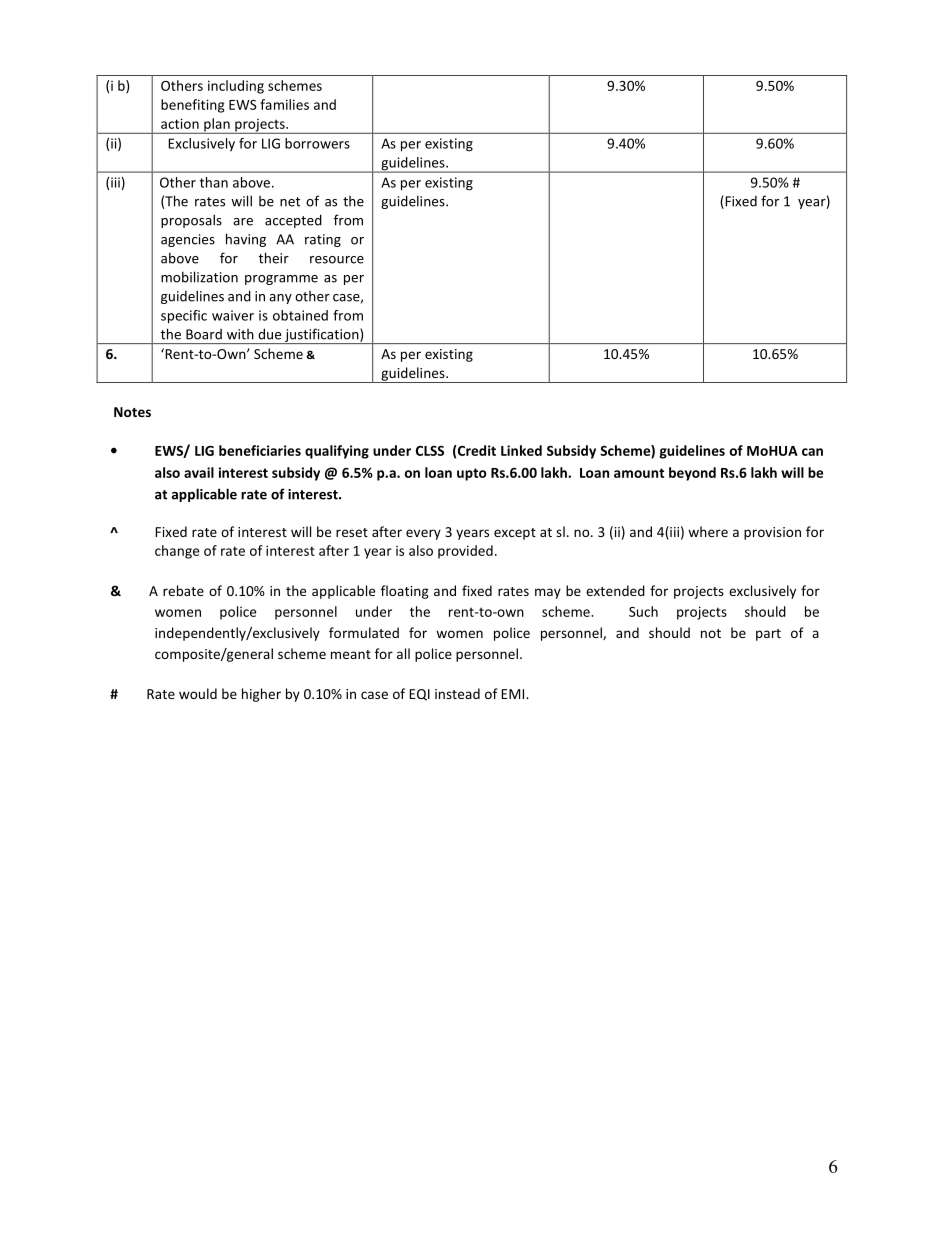 This page has height=1233, width=952. Describe the element at coordinates (323, 240) in the page. I see `rating` at that location.
